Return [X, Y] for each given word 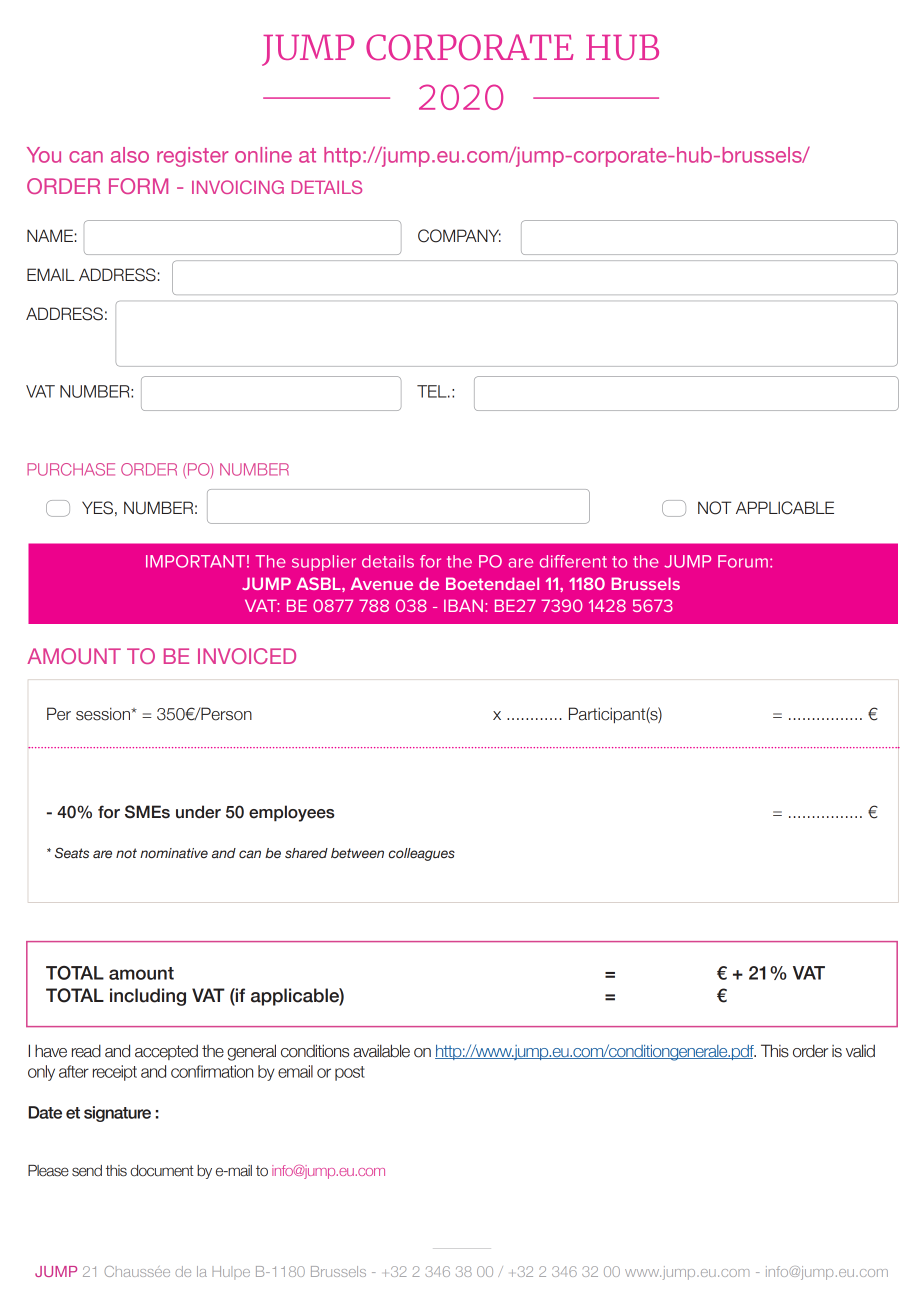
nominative [174, 853]
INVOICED [247, 656]
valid [860, 1051]
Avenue [382, 583]
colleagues [422, 854]
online [263, 155]
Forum [743, 561]
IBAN [463, 605]
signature [117, 1114]
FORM [138, 186]
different [573, 561]
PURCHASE [71, 469]
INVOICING [238, 187]
